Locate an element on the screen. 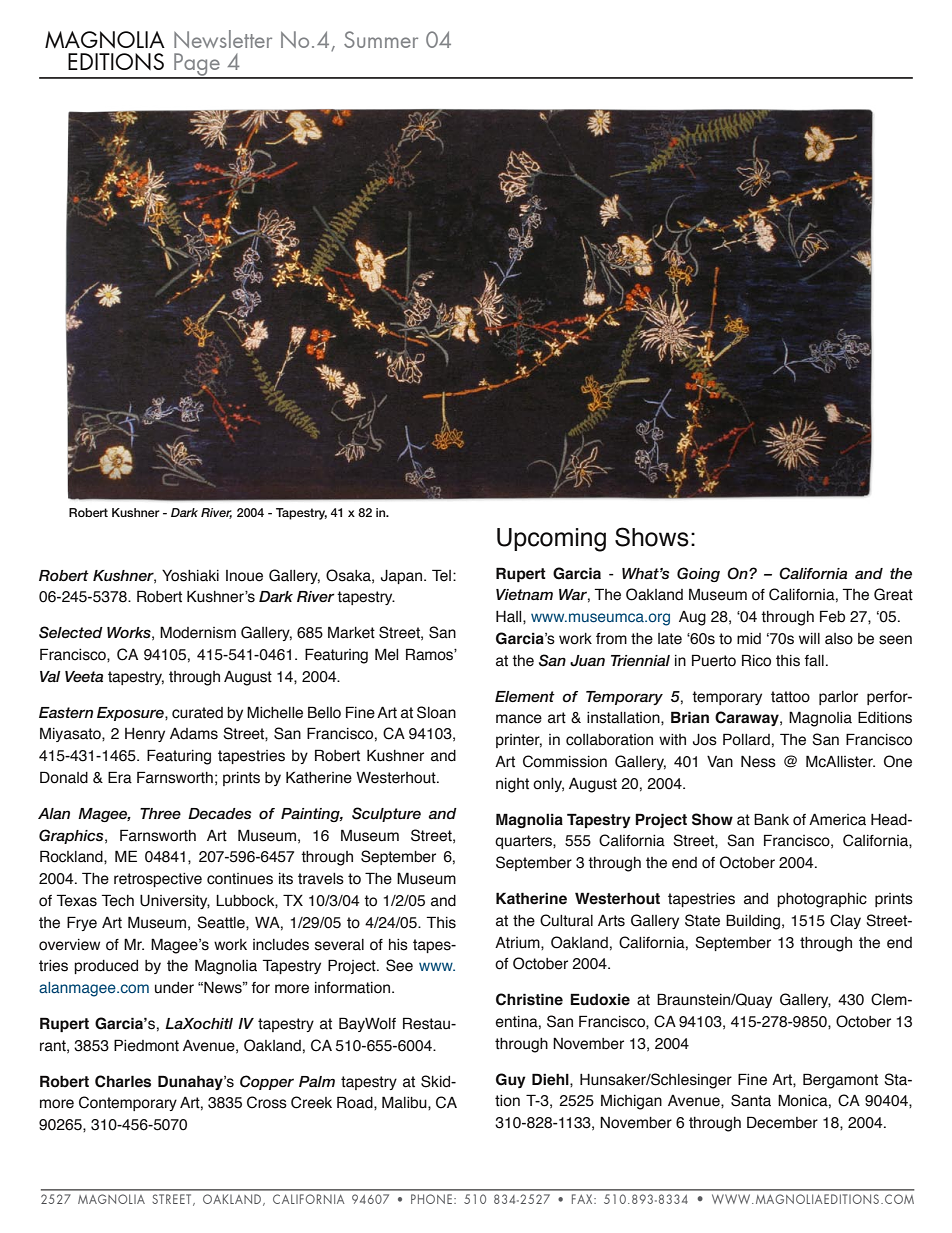 The width and height of the screenshot is (952, 1233). Bank is located at coordinates (771, 819).
